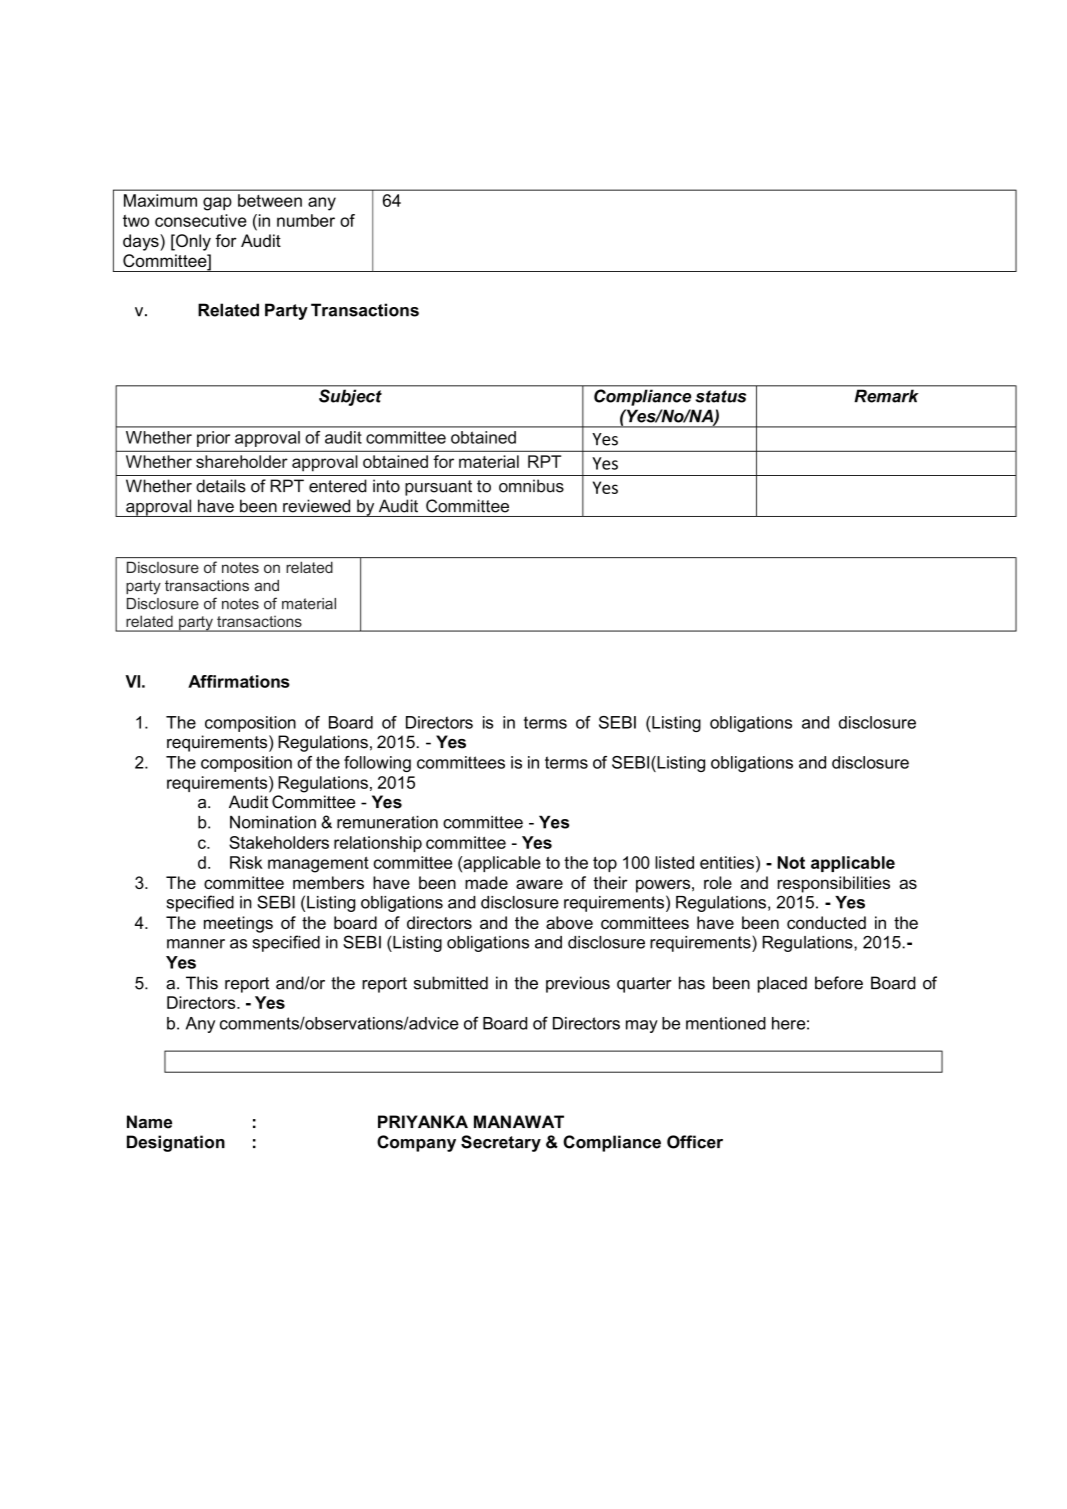 This image has height=1509, width=1067. What do you see at coordinates (242, 461) in the image?
I see `shareholder` at bounding box center [242, 461].
